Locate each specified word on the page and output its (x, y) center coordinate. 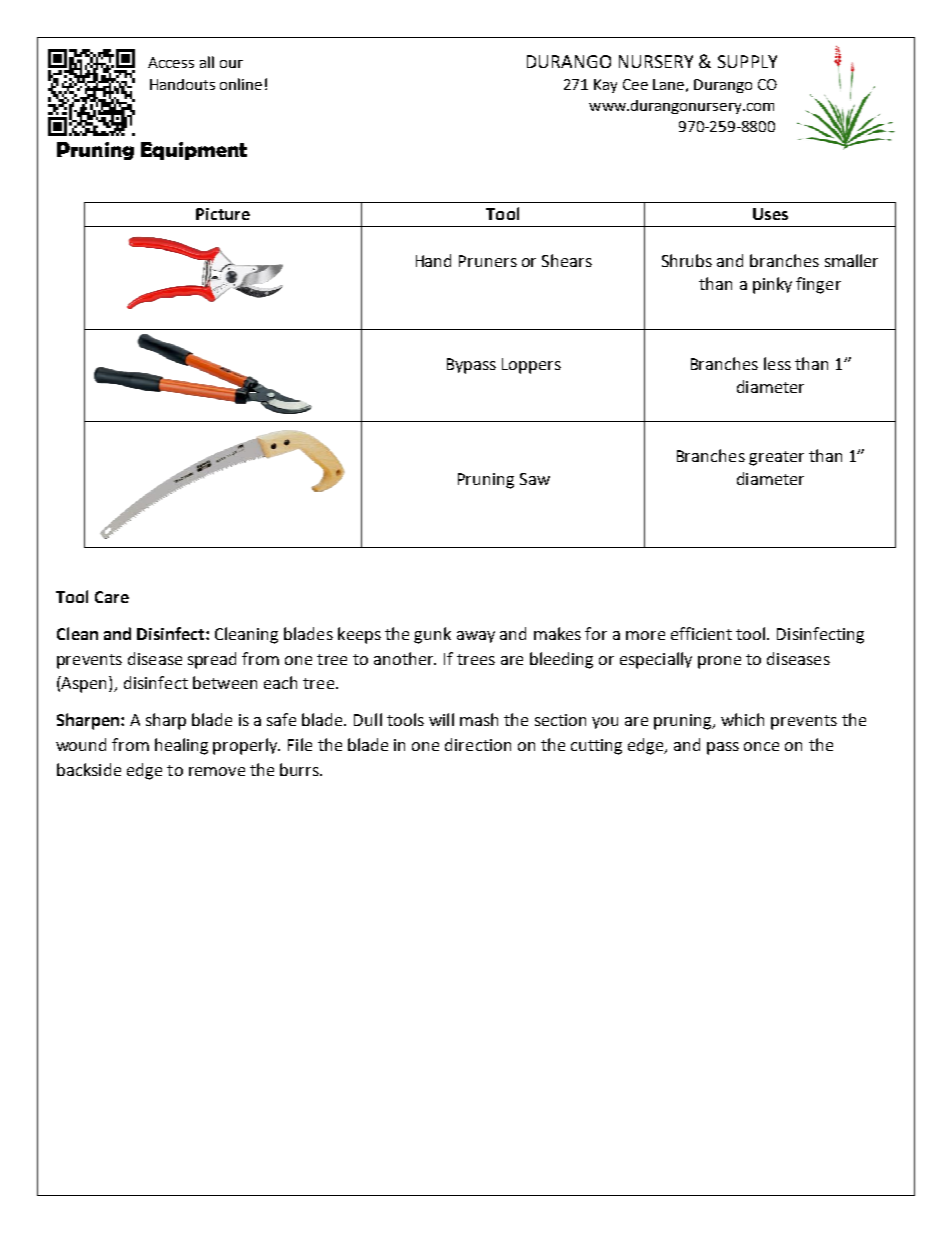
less (777, 363)
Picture (223, 214)
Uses (770, 214)
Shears (567, 260)
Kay (605, 86)
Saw (535, 479)
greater (776, 458)
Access (171, 62)
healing (181, 746)
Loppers (531, 366)
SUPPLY (747, 61)
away (476, 637)
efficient (701, 633)
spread (212, 660)
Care (112, 597)
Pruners (488, 261)
